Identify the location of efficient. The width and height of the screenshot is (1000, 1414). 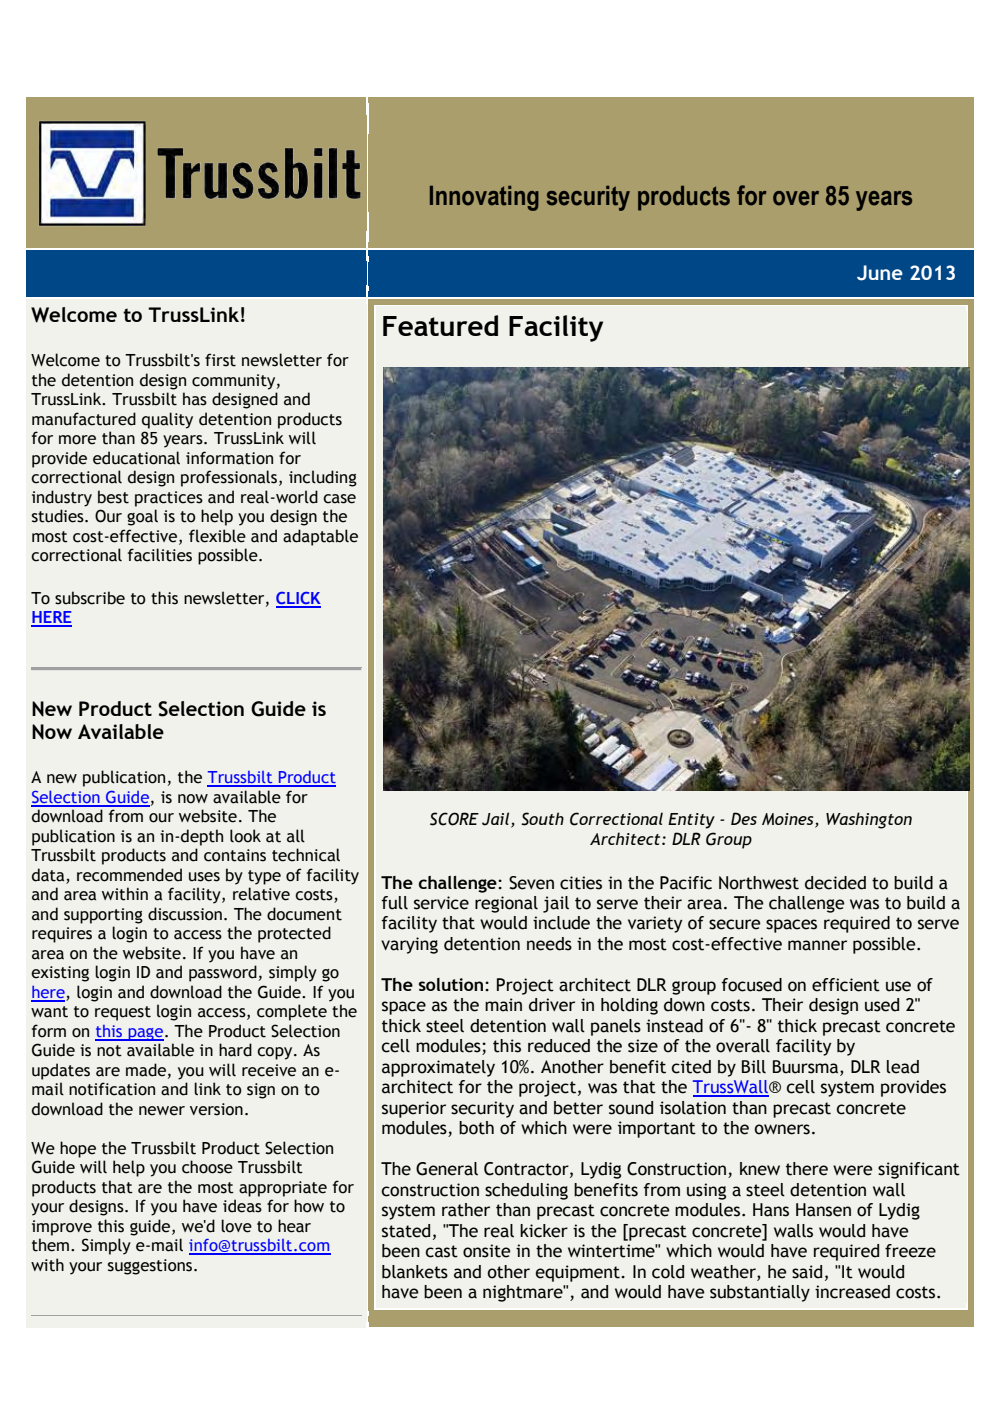
(846, 985).
